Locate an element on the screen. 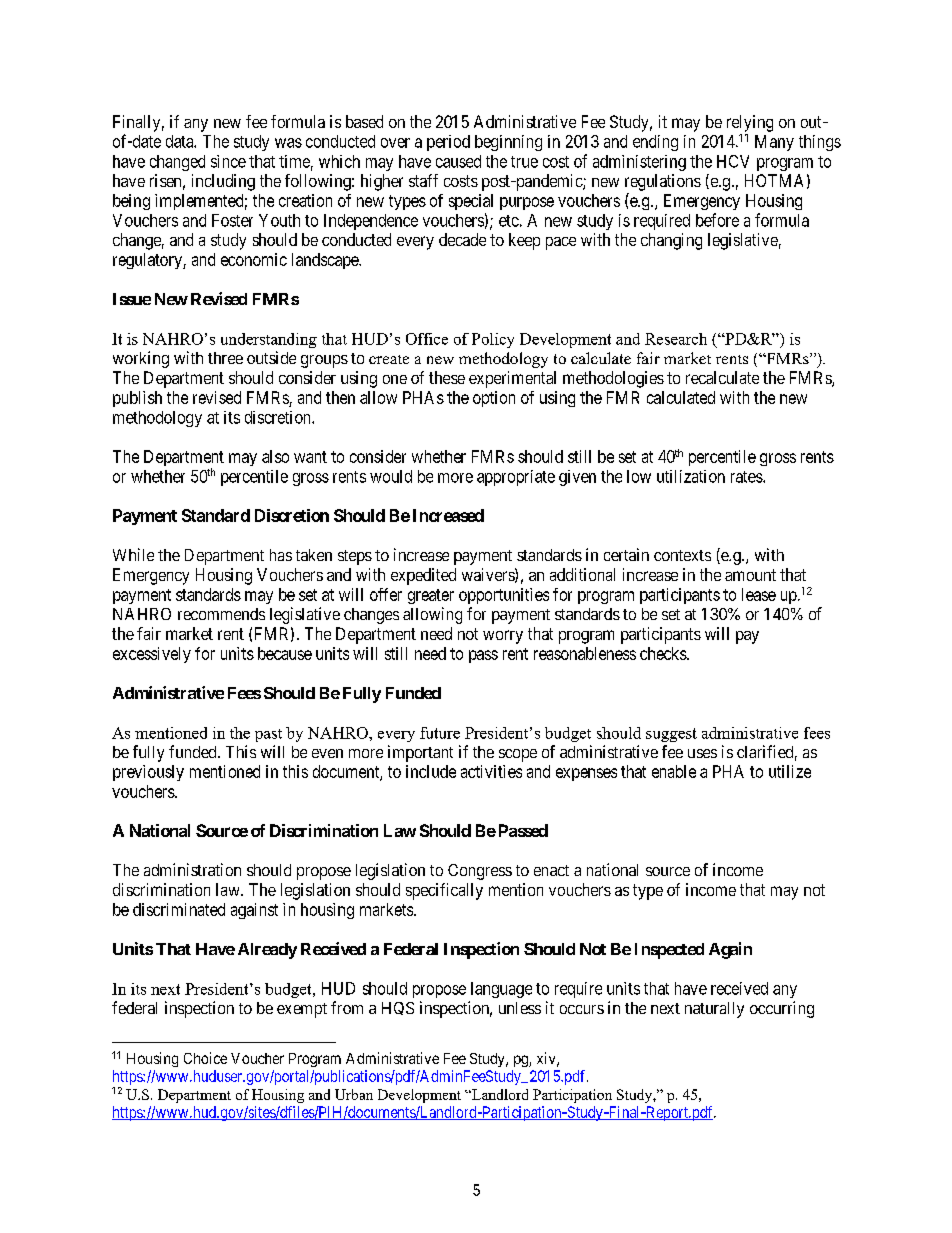 The width and height of the screenshot is (952, 1233). caused is located at coordinates (458, 161).
